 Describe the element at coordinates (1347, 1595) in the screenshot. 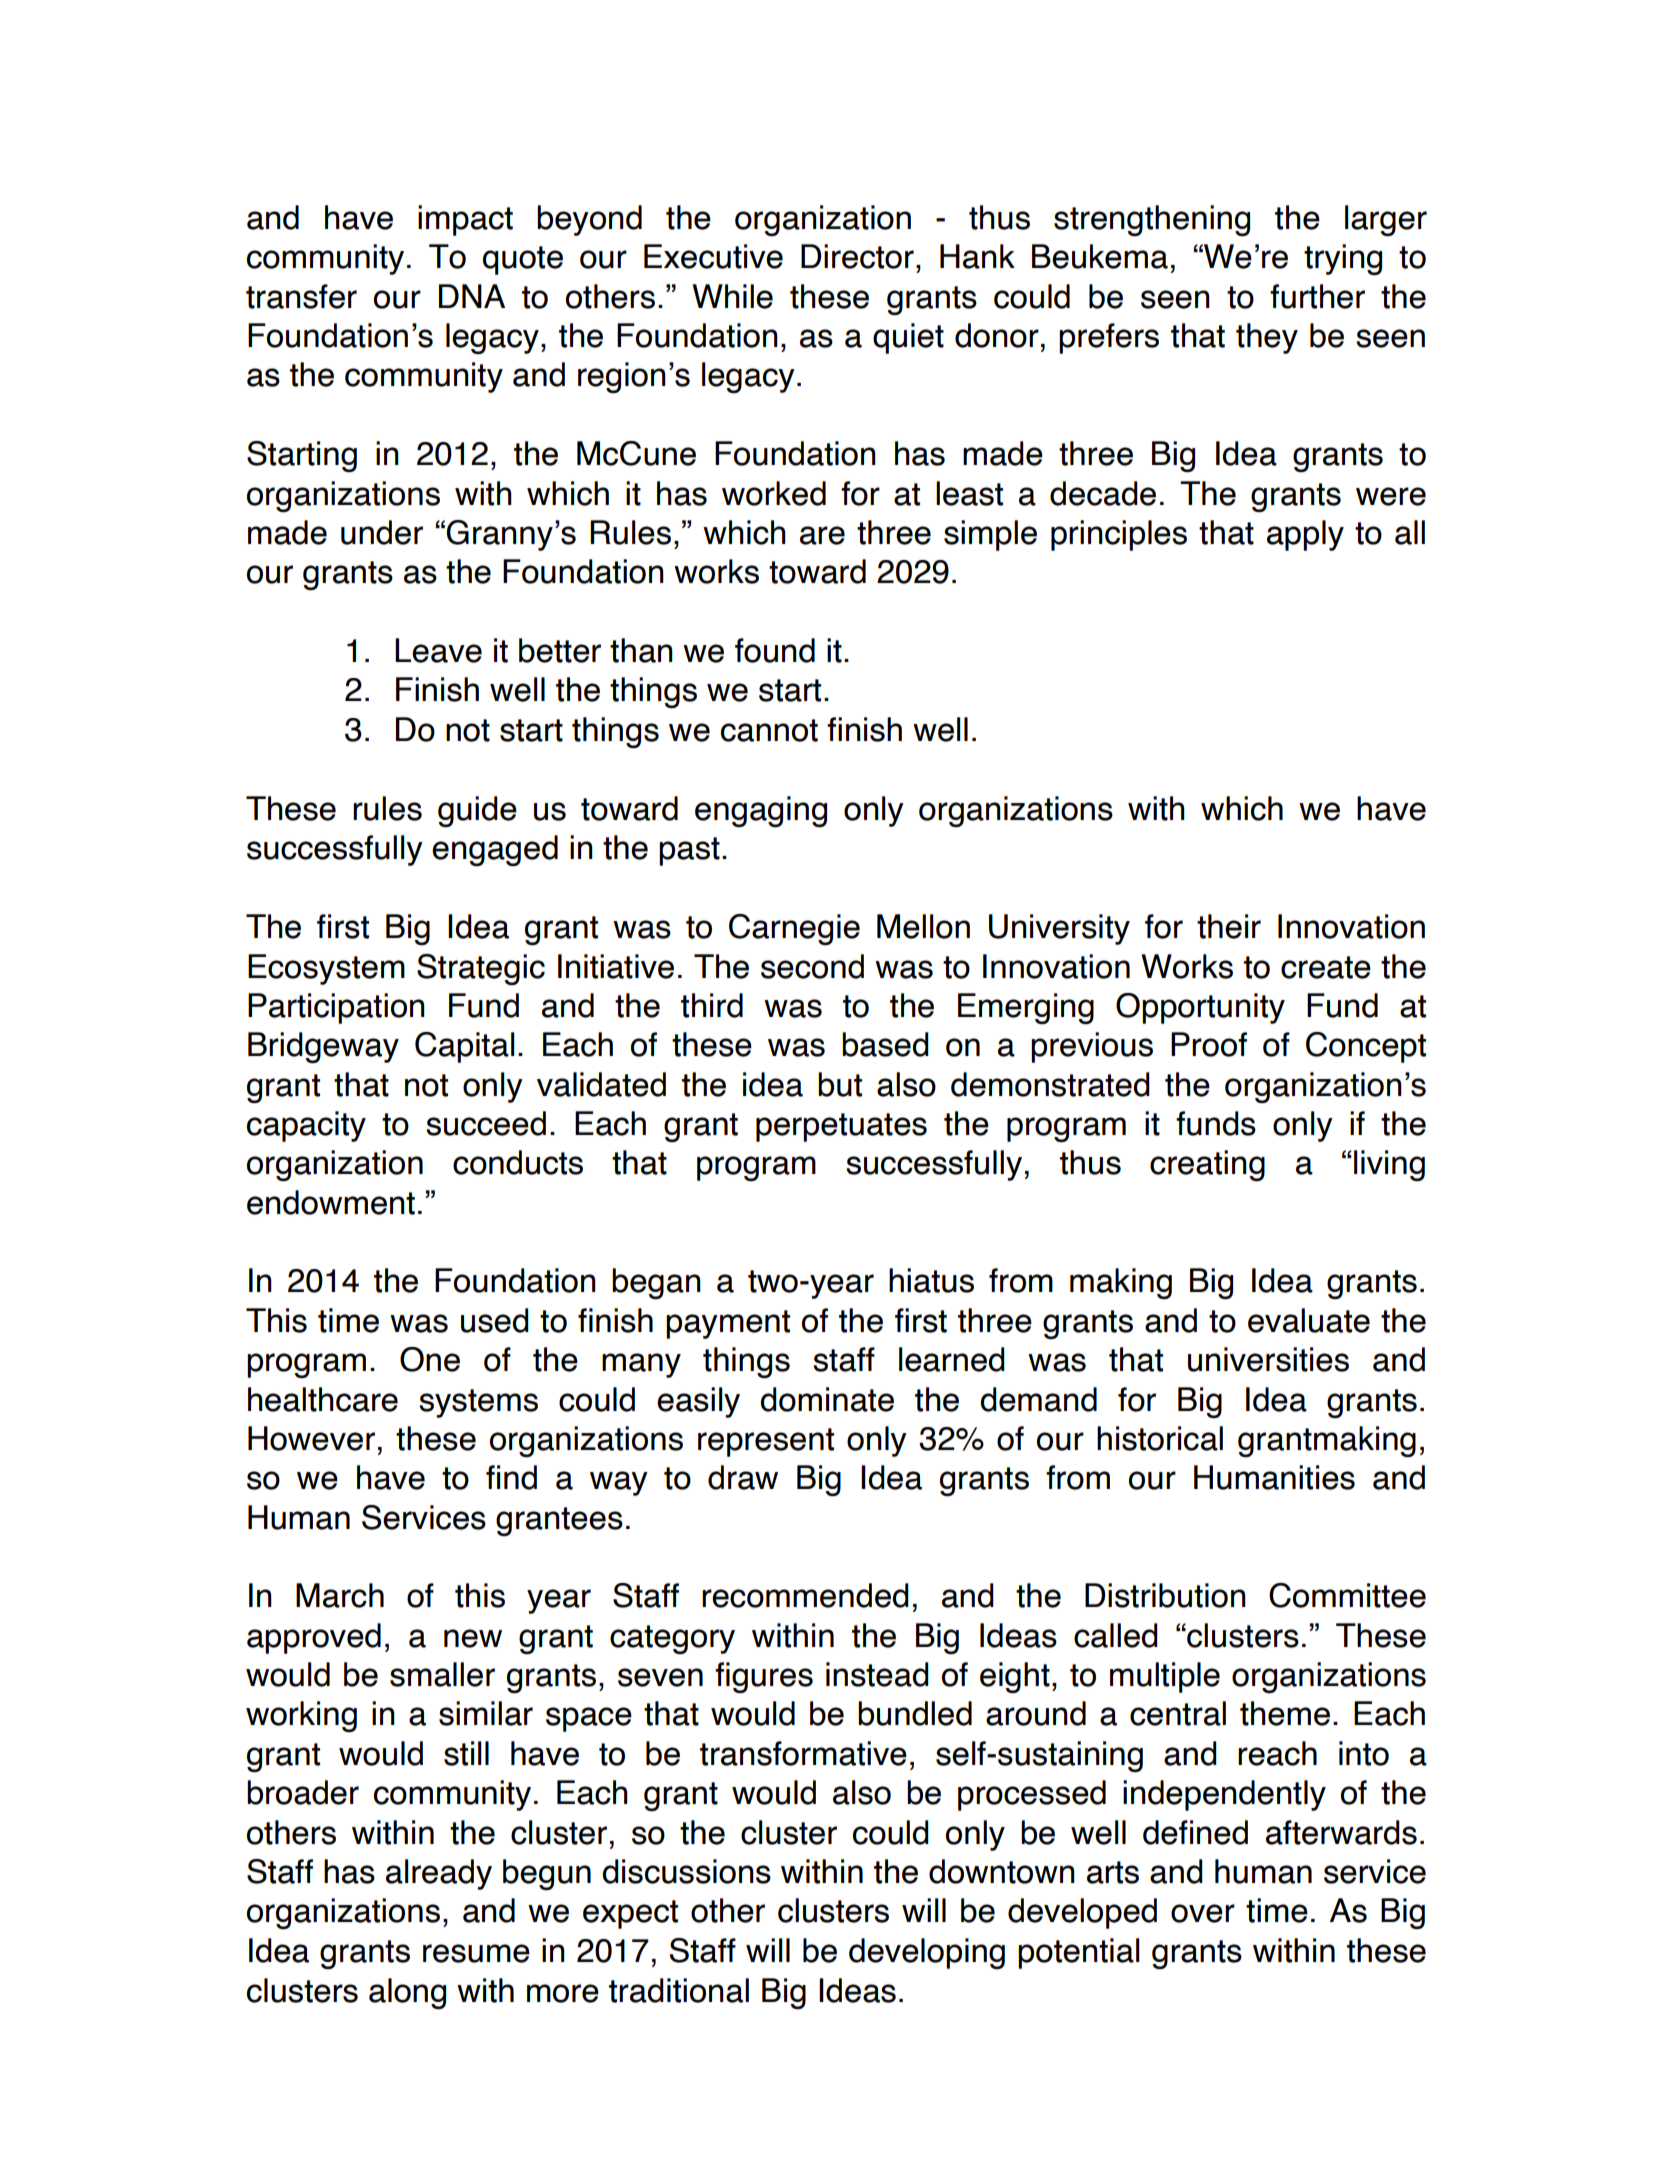

I see `Committee` at that location.
